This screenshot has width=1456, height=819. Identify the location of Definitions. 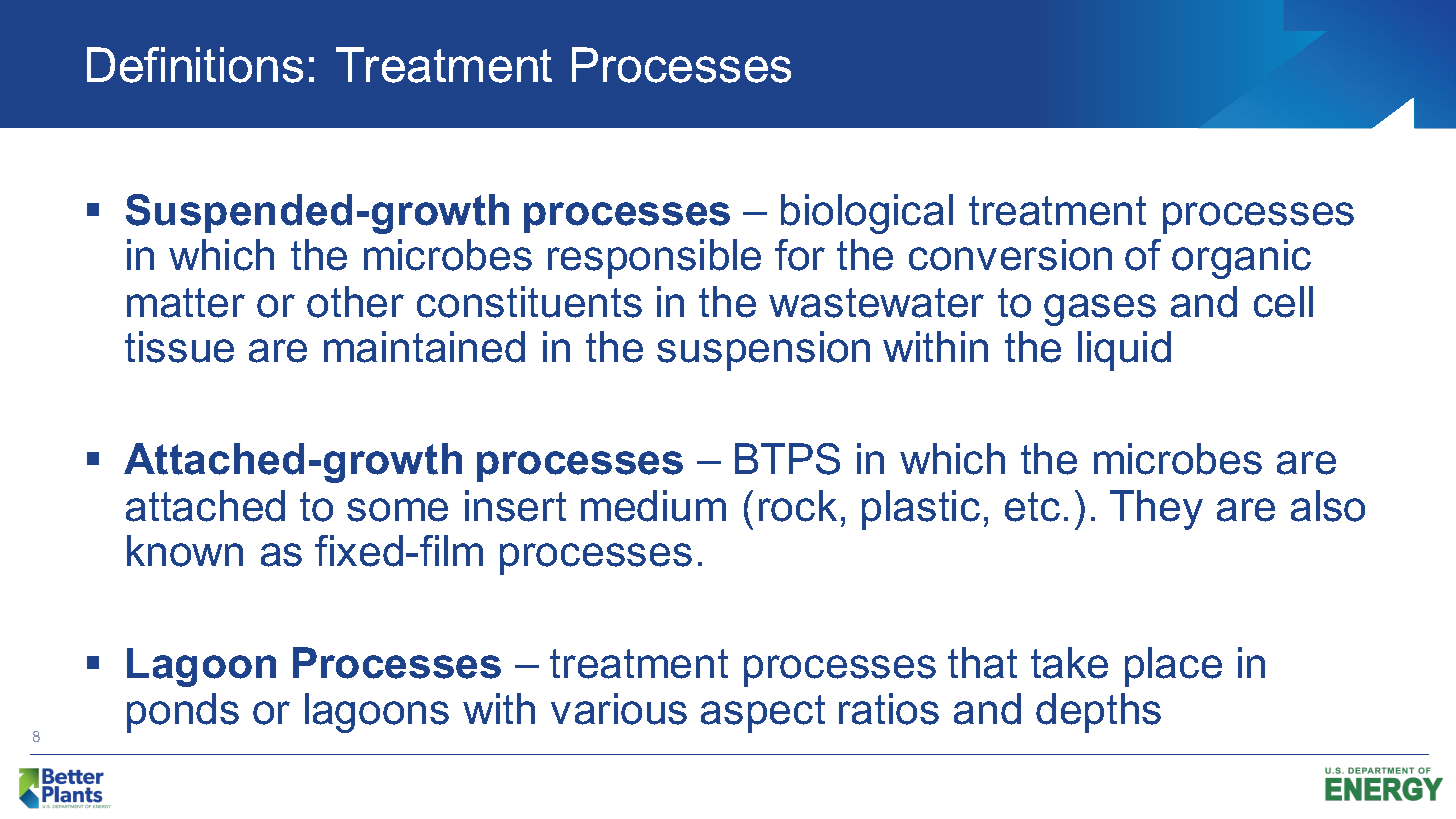
(195, 65).
